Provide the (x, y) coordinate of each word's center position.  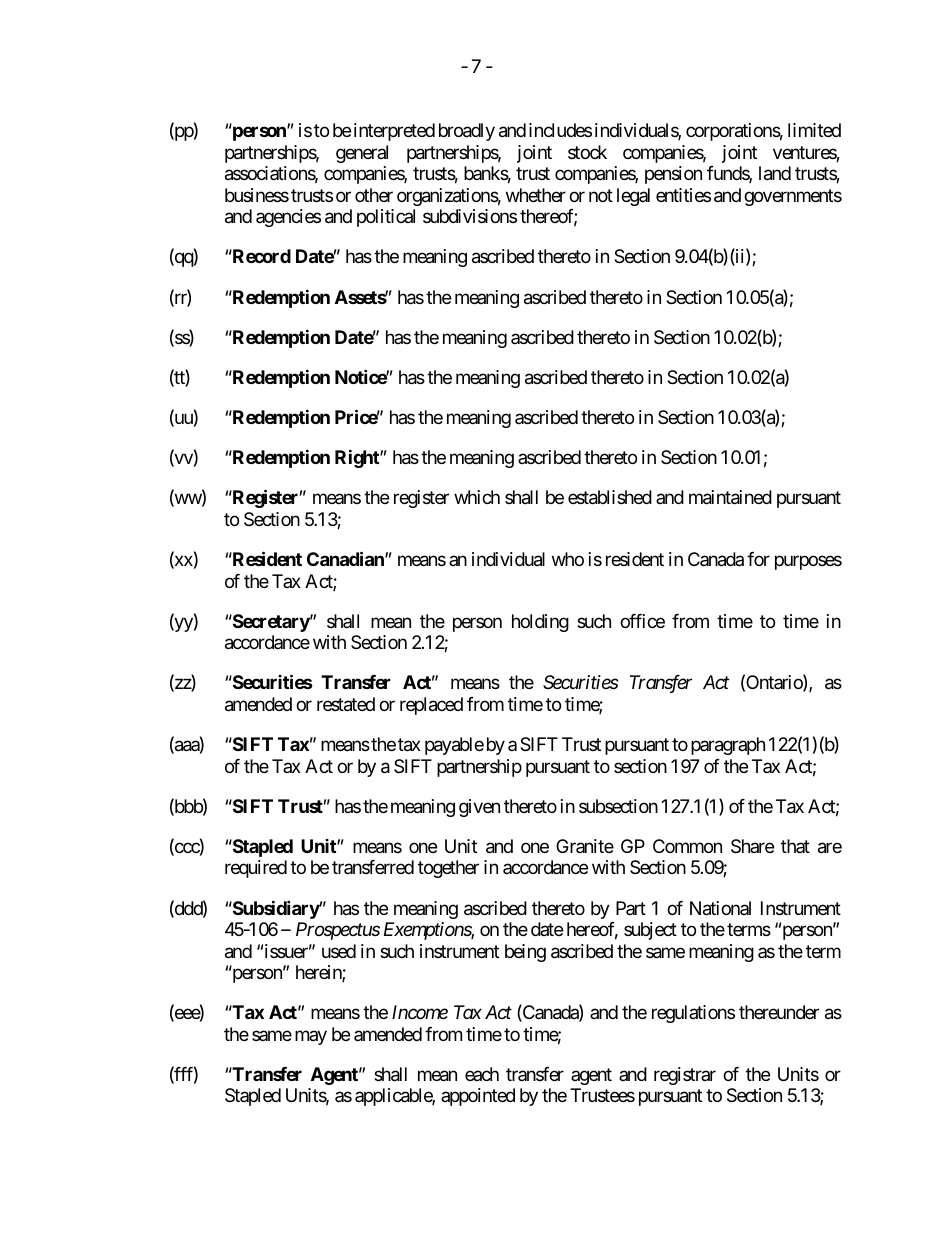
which (477, 497)
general (362, 154)
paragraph (728, 746)
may (311, 1037)
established (610, 497)
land (775, 173)
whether (536, 195)
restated (346, 704)
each (482, 1074)
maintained (730, 497)
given (479, 808)
